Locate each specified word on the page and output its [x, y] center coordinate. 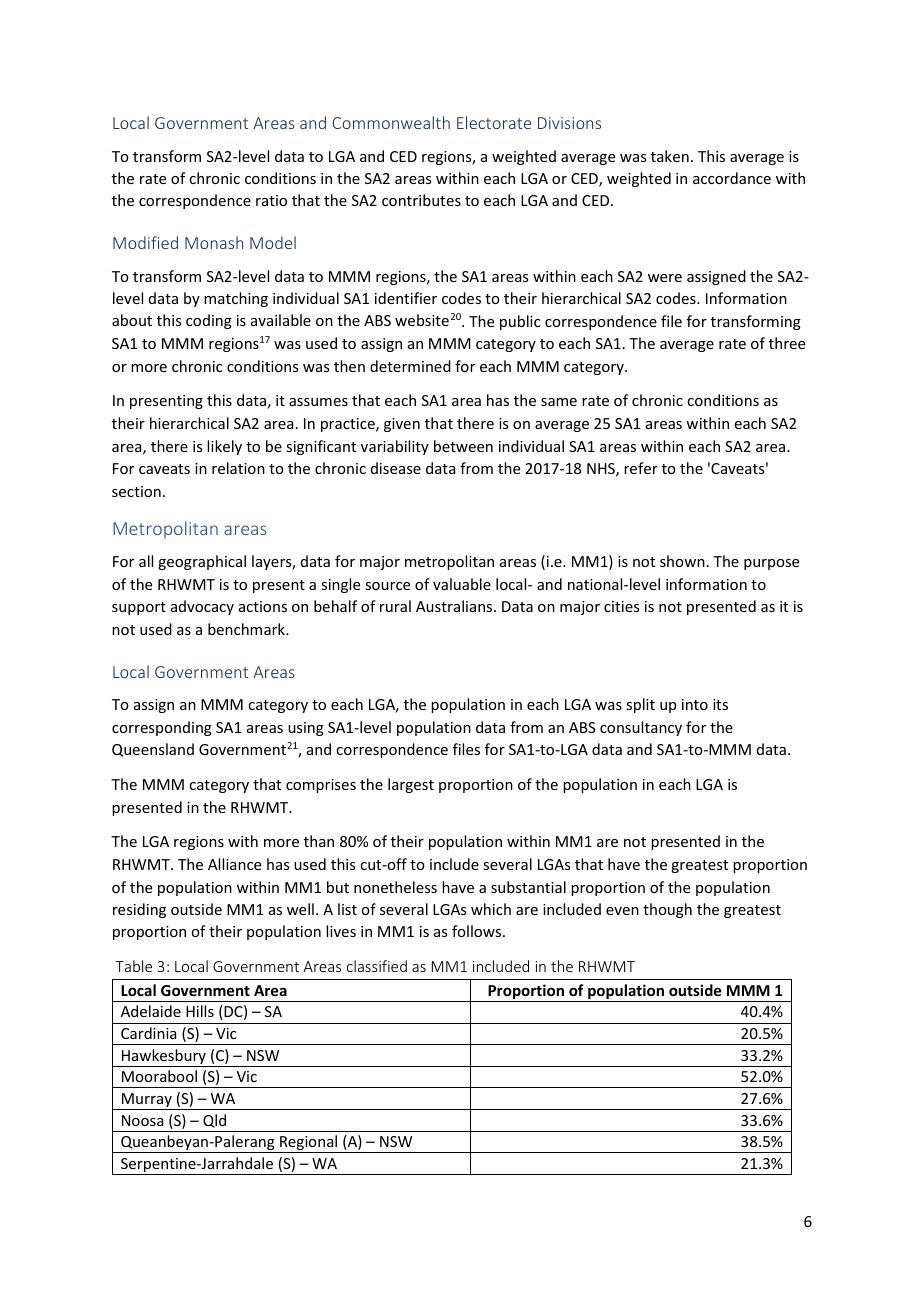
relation [238, 468]
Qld [214, 1121]
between [463, 446]
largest [411, 785]
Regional [309, 1144]
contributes [421, 200]
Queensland [153, 750]
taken [670, 156]
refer [641, 468]
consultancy [641, 728]
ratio [271, 200]
